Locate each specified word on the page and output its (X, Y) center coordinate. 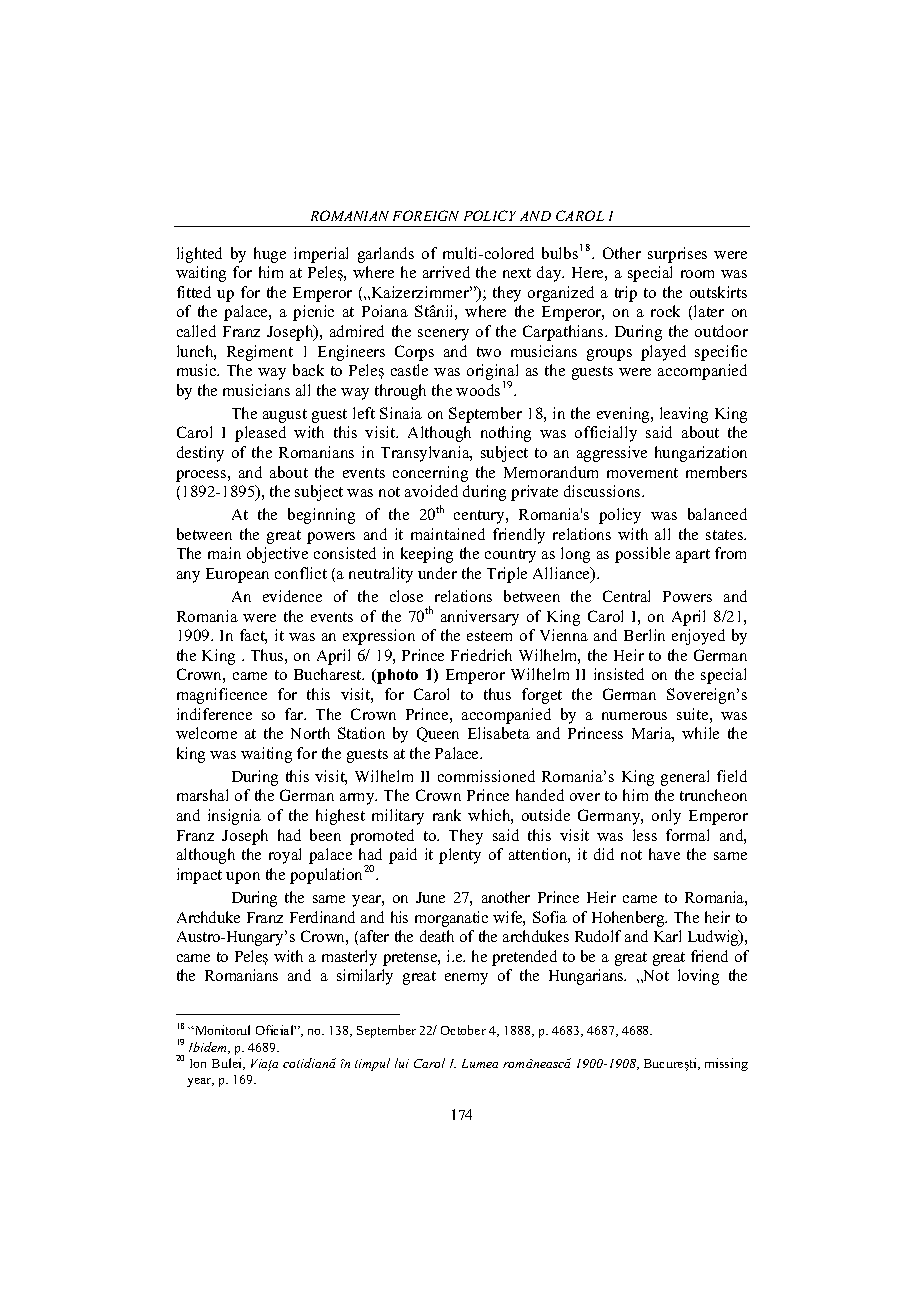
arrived (446, 272)
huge (270, 255)
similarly (365, 977)
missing (726, 1064)
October (463, 1030)
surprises (677, 255)
